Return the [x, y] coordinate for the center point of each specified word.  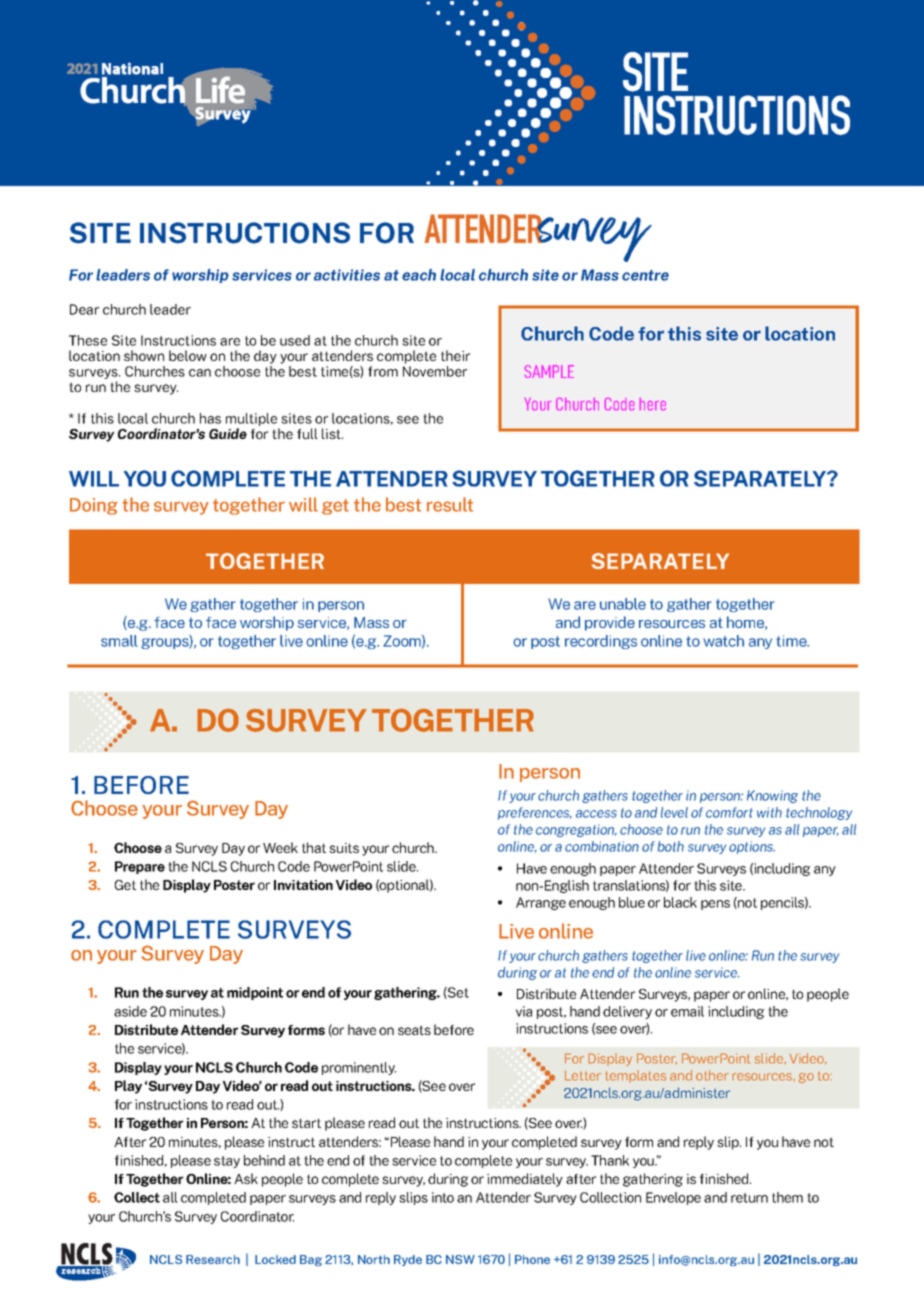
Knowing [772, 796]
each [419, 275]
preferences [535, 813]
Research [213, 1259]
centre [645, 275]
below [188, 355]
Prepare [140, 867]
